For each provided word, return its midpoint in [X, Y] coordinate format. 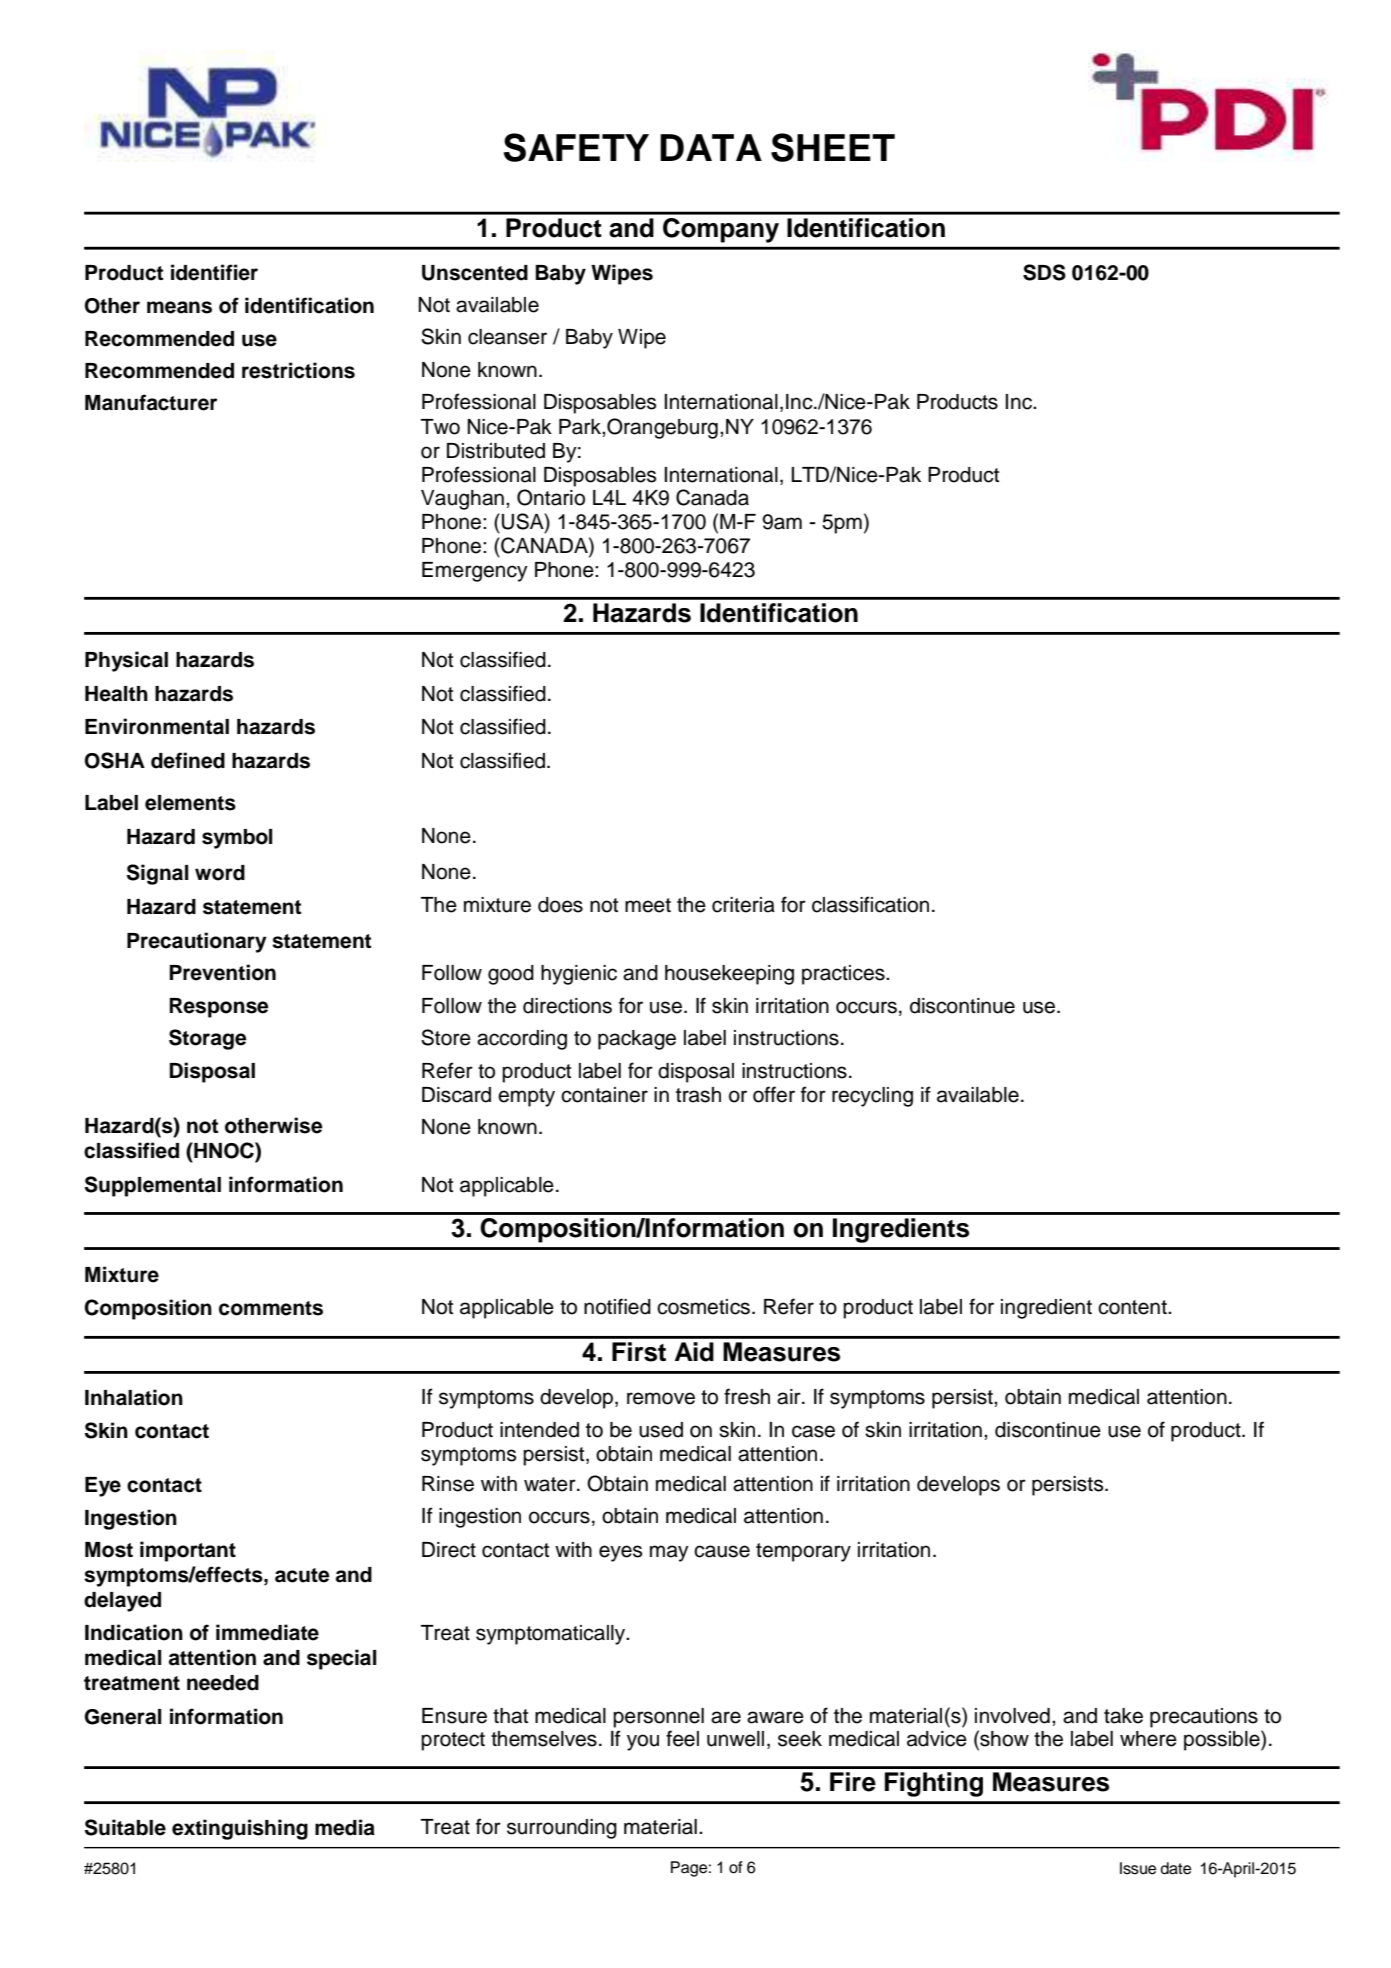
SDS [1044, 272]
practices [844, 975]
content [1133, 1307]
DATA [711, 147]
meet [648, 905]
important [188, 1551]
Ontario [551, 497]
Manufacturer [151, 402]
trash [698, 1095]
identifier [214, 272]
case [813, 1431]
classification [870, 904]
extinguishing [240, 1829]
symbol [237, 839]
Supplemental [153, 1186]
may [669, 1553]
